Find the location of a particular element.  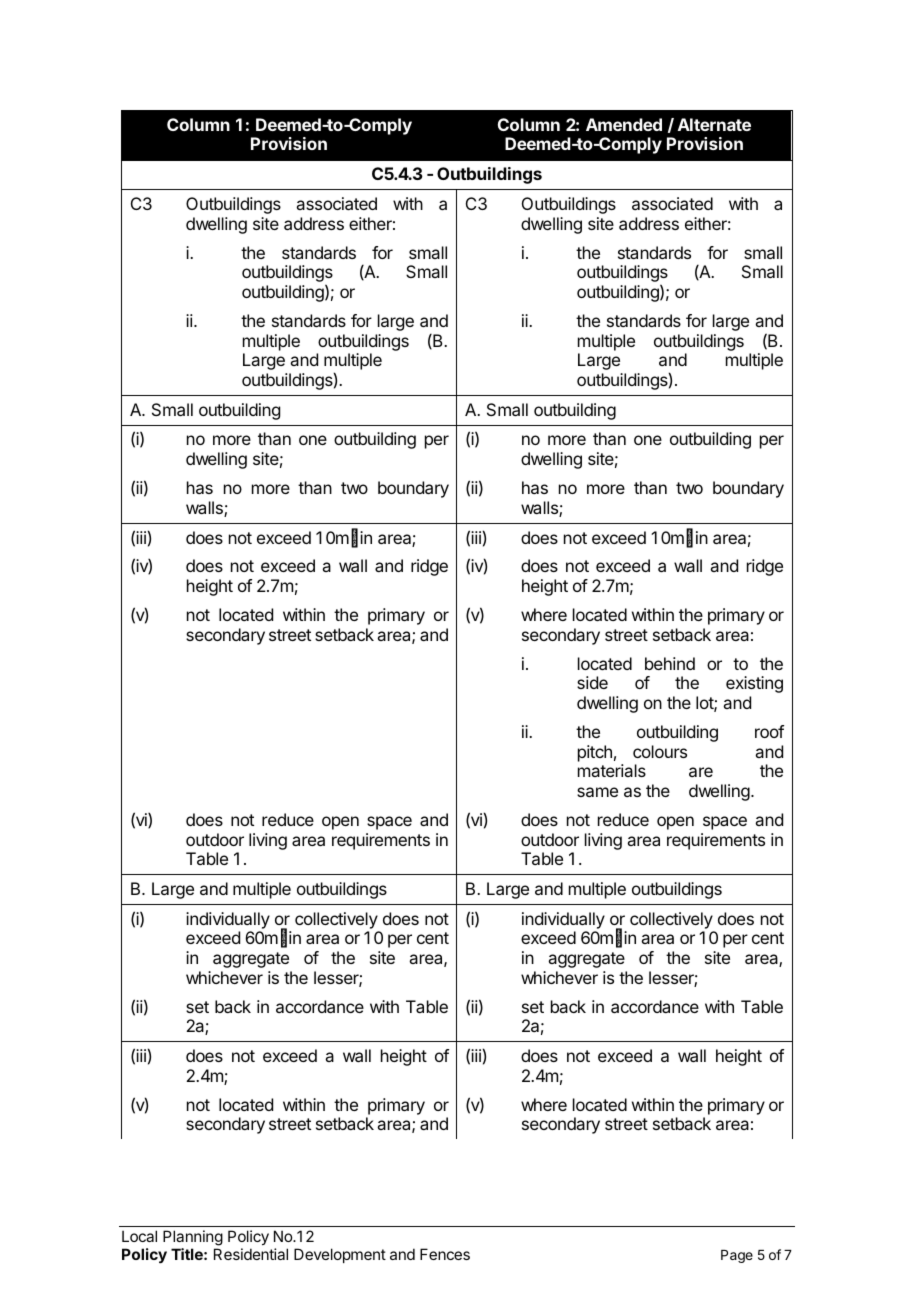

same is located at coordinates (597, 792).
